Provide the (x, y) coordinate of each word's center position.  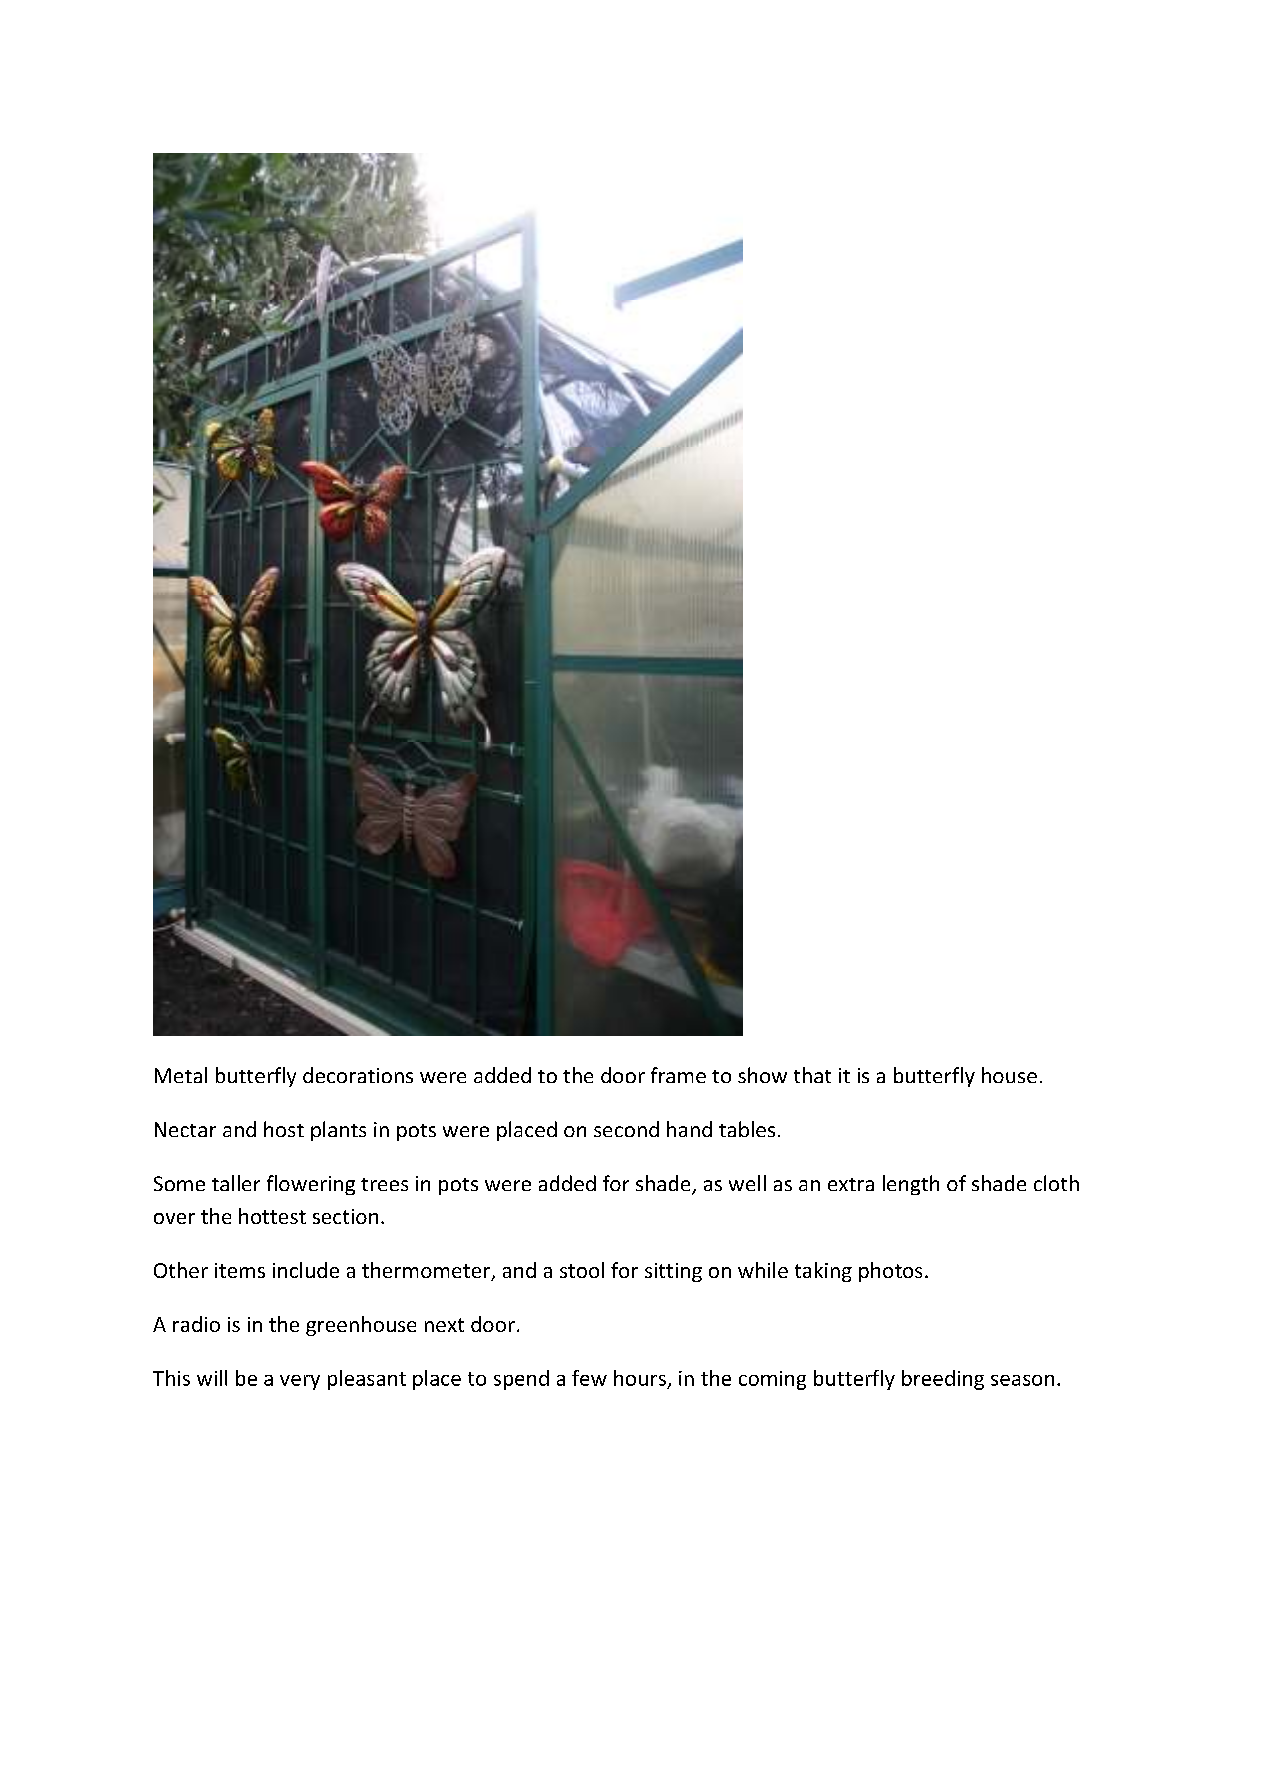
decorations (358, 1075)
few (589, 1378)
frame (678, 1075)
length (911, 1185)
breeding (943, 1380)
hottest (272, 1216)
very (300, 1382)
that (812, 1075)
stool (582, 1270)
